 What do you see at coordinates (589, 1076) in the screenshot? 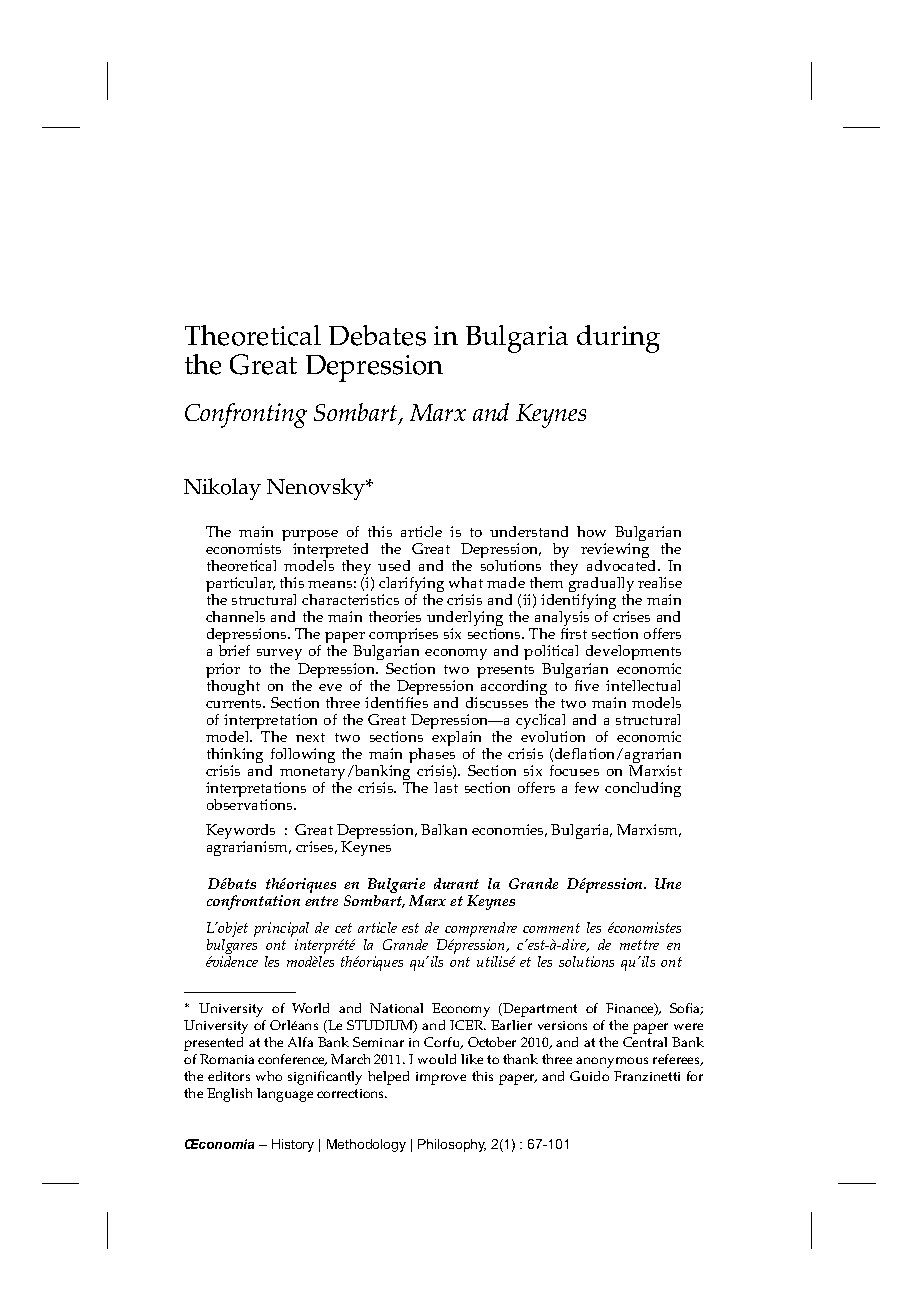
I see `Guido` at bounding box center [589, 1076].
